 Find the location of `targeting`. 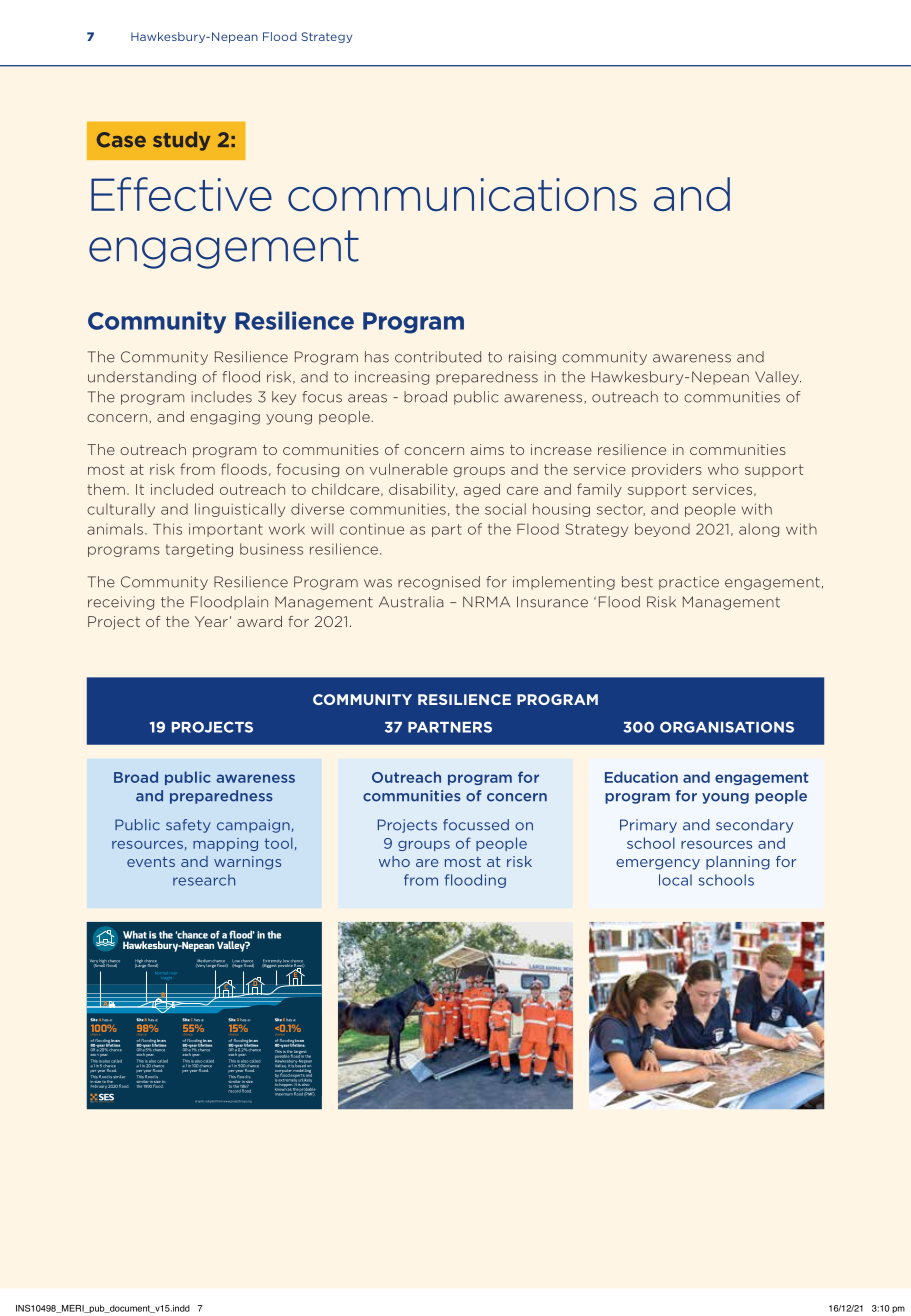

targeting is located at coordinates (199, 550).
